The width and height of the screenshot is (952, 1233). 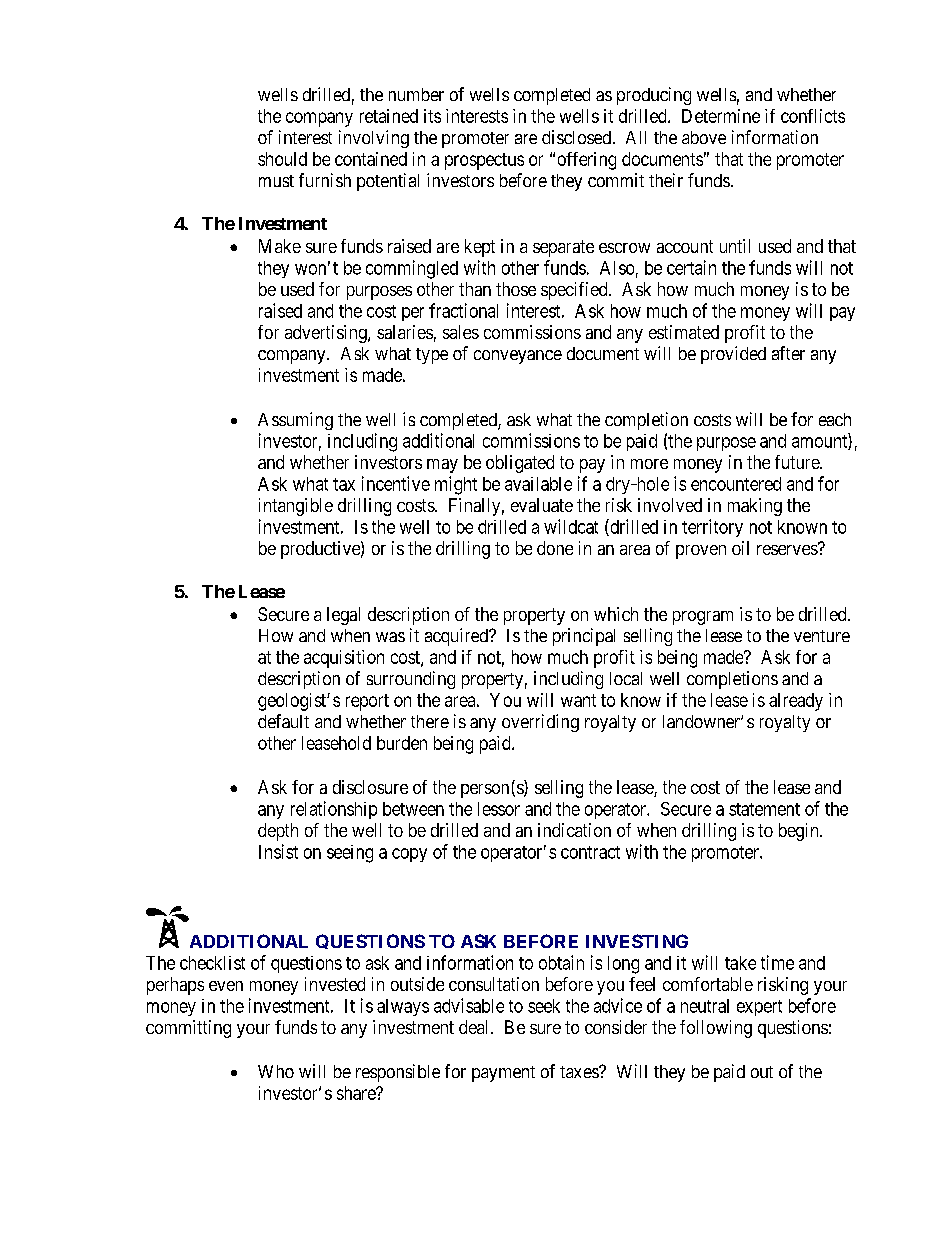 I want to click on payment, so click(x=503, y=1074).
